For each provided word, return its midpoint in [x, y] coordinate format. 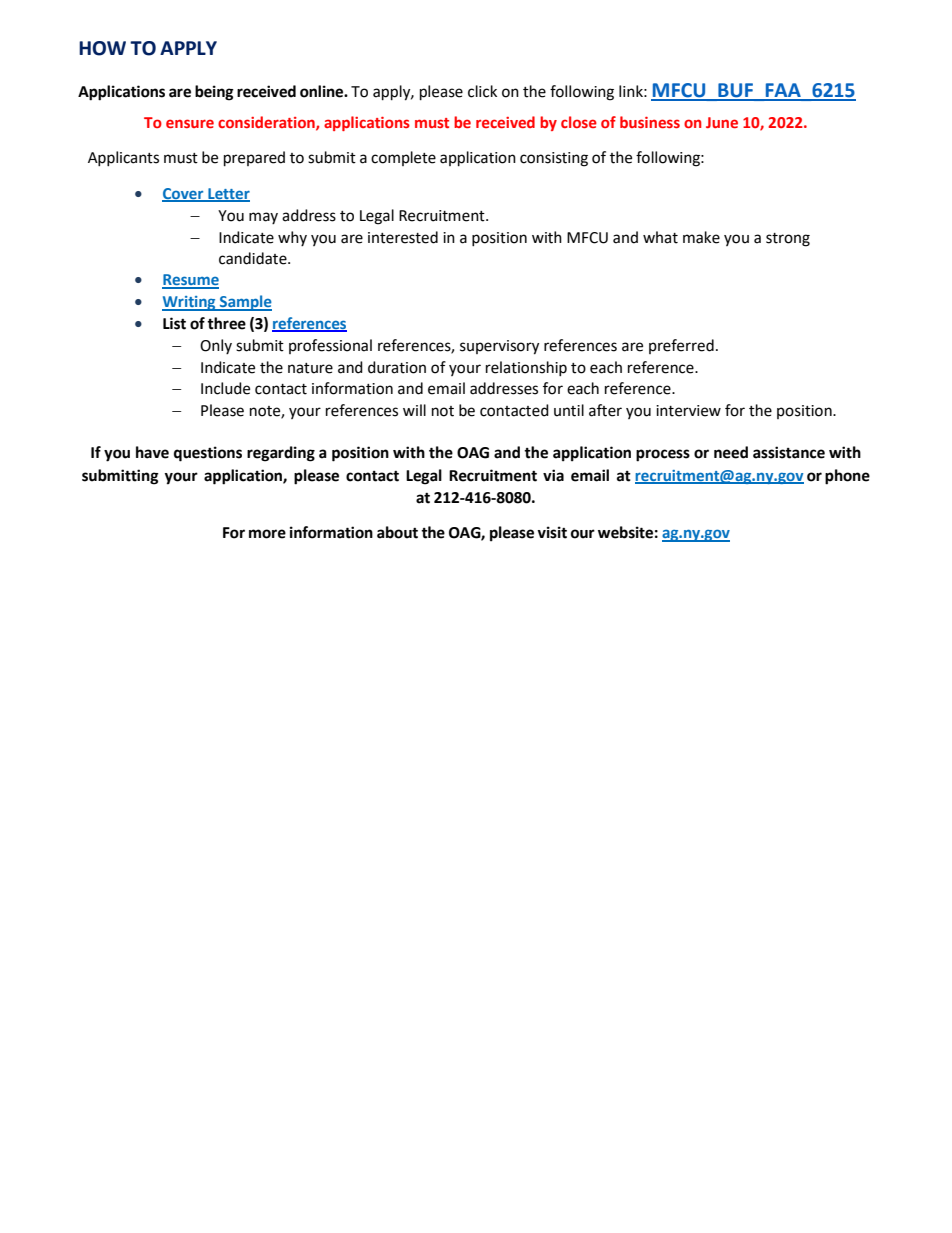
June [722, 122]
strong [788, 240]
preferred [681, 346]
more [267, 534]
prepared [254, 159]
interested [403, 237]
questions [208, 454]
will [414, 410]
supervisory [499, 347]
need [731, 452]
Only [216, 346]
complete [403, 158]
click [482, 91]
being [214, 93]
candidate [254, 258]
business [650, 122]
